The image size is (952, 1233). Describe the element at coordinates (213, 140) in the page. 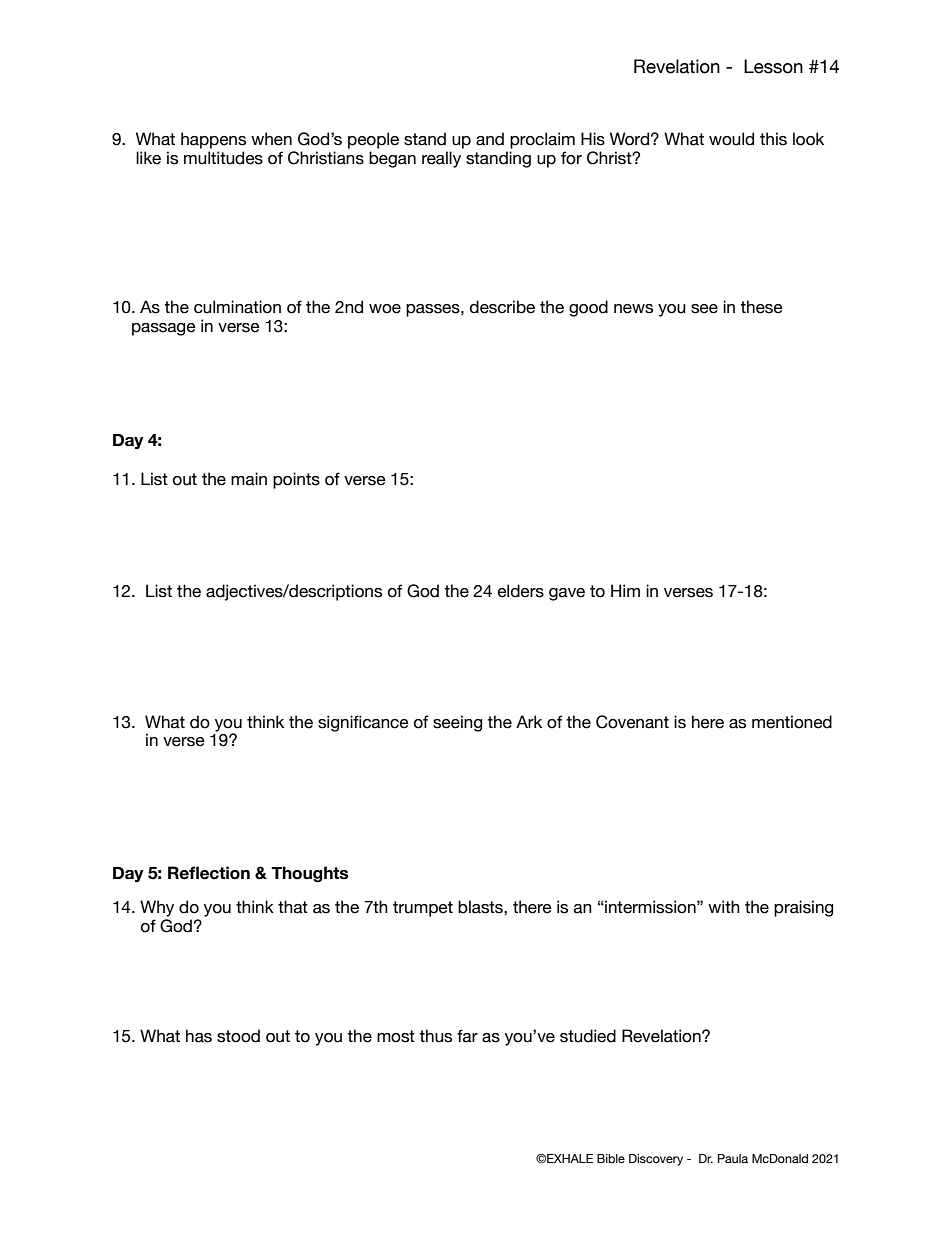

I see `happens` at that location.
